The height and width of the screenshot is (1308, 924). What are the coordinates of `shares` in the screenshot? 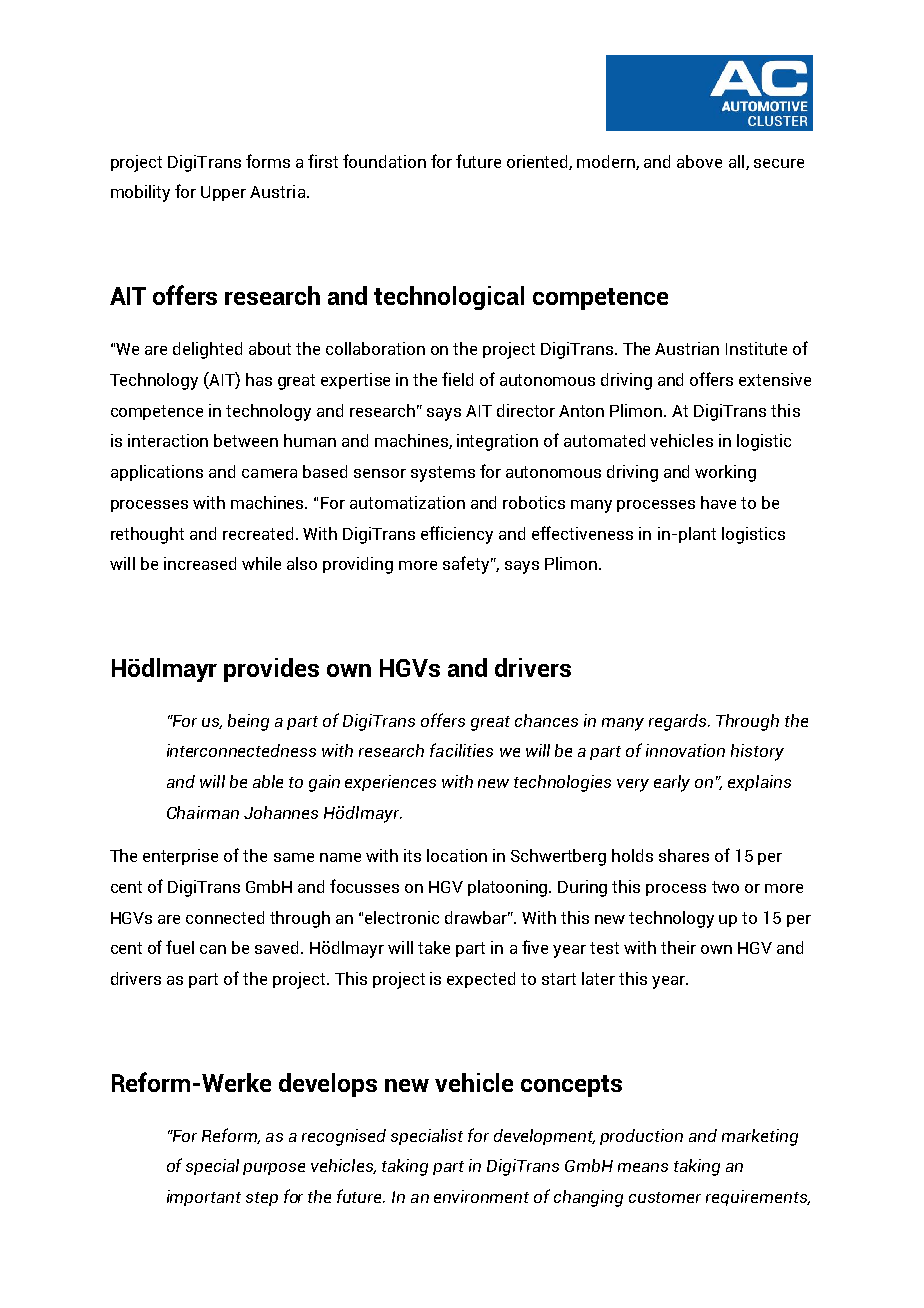 It's located at (684, 855).
